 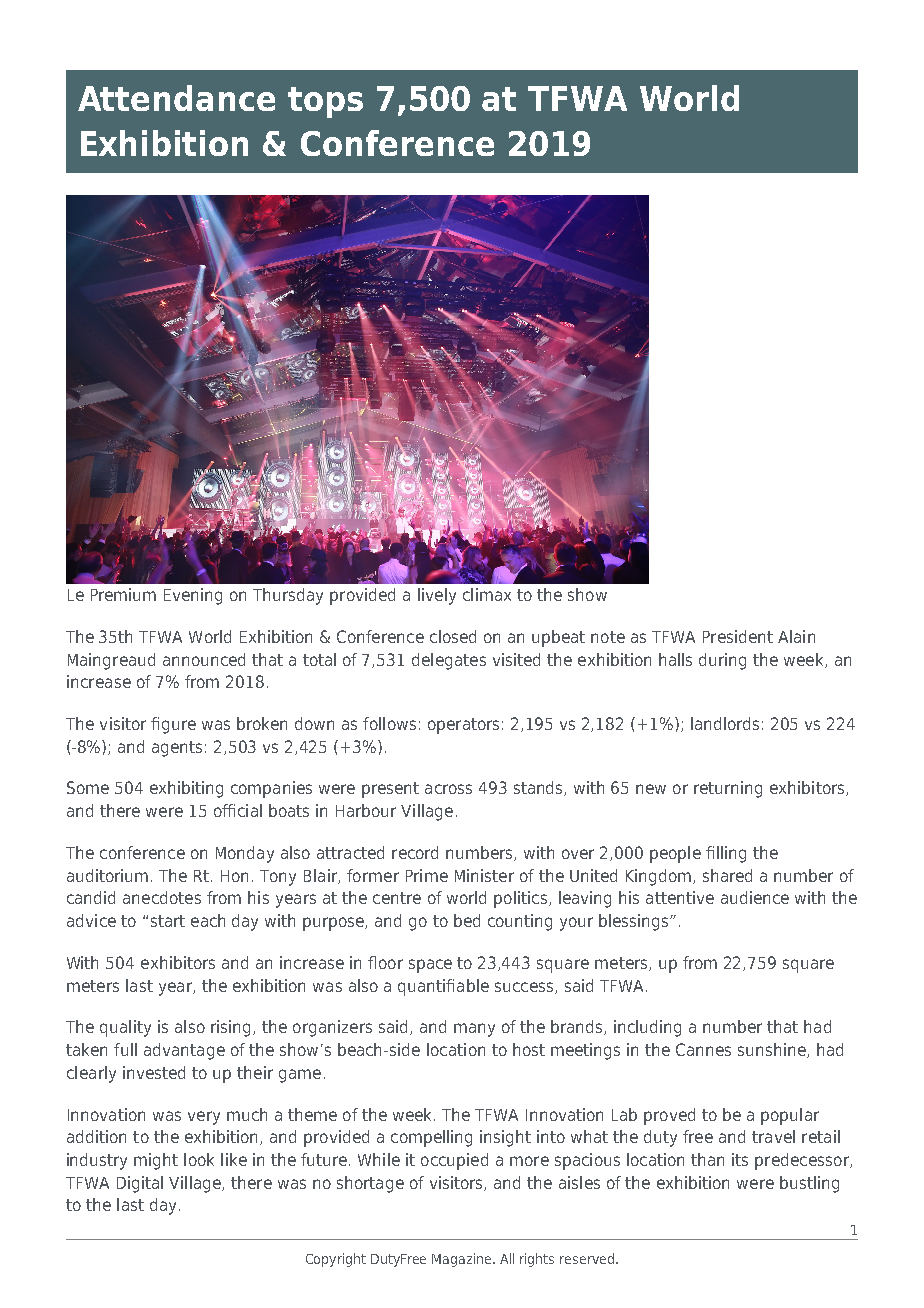 What do you see at coordinates (193, 596) in the screenshot?
I see `Evening` at bounding box center [193, 596].
